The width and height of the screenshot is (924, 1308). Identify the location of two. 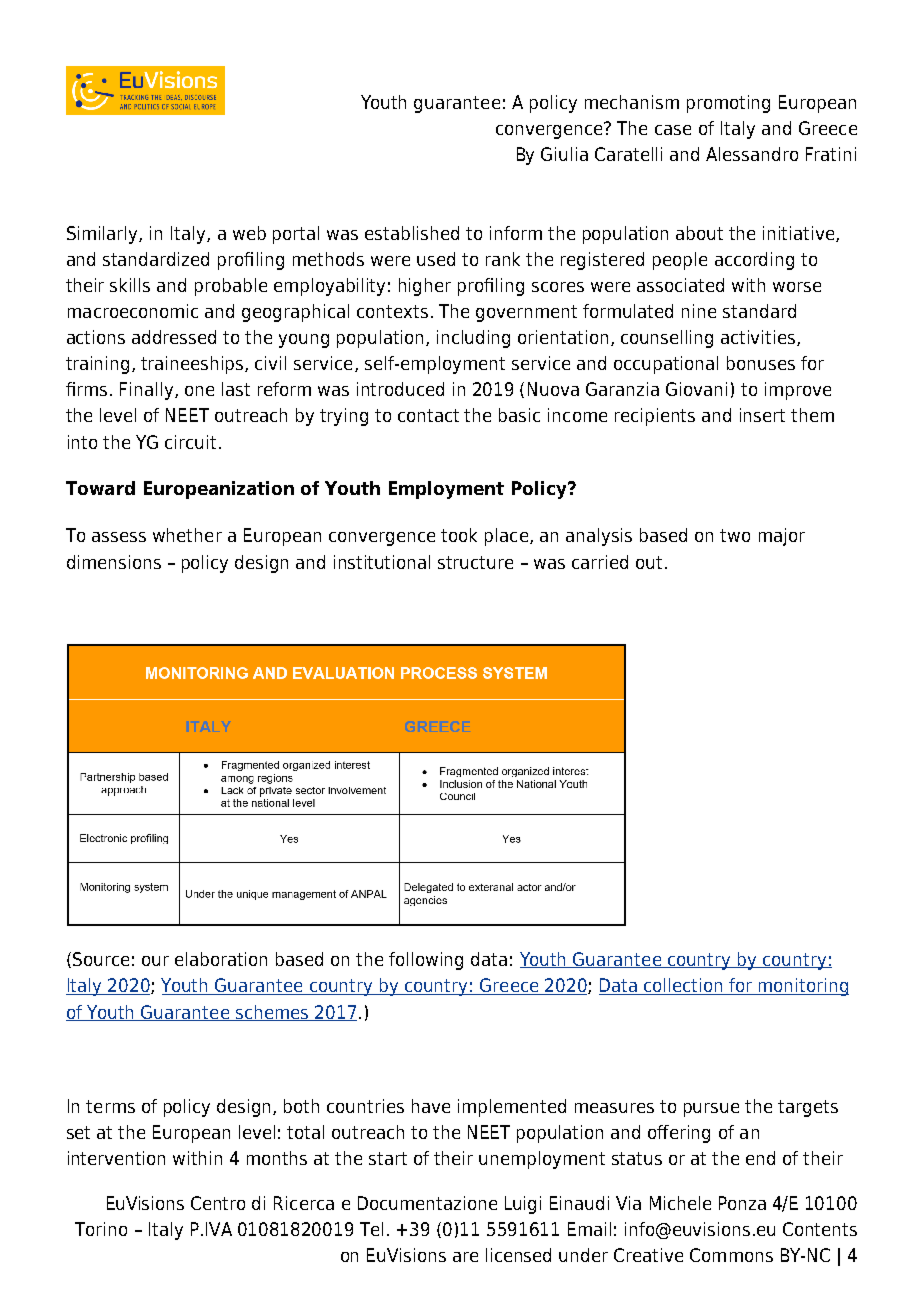
(735, 535).
